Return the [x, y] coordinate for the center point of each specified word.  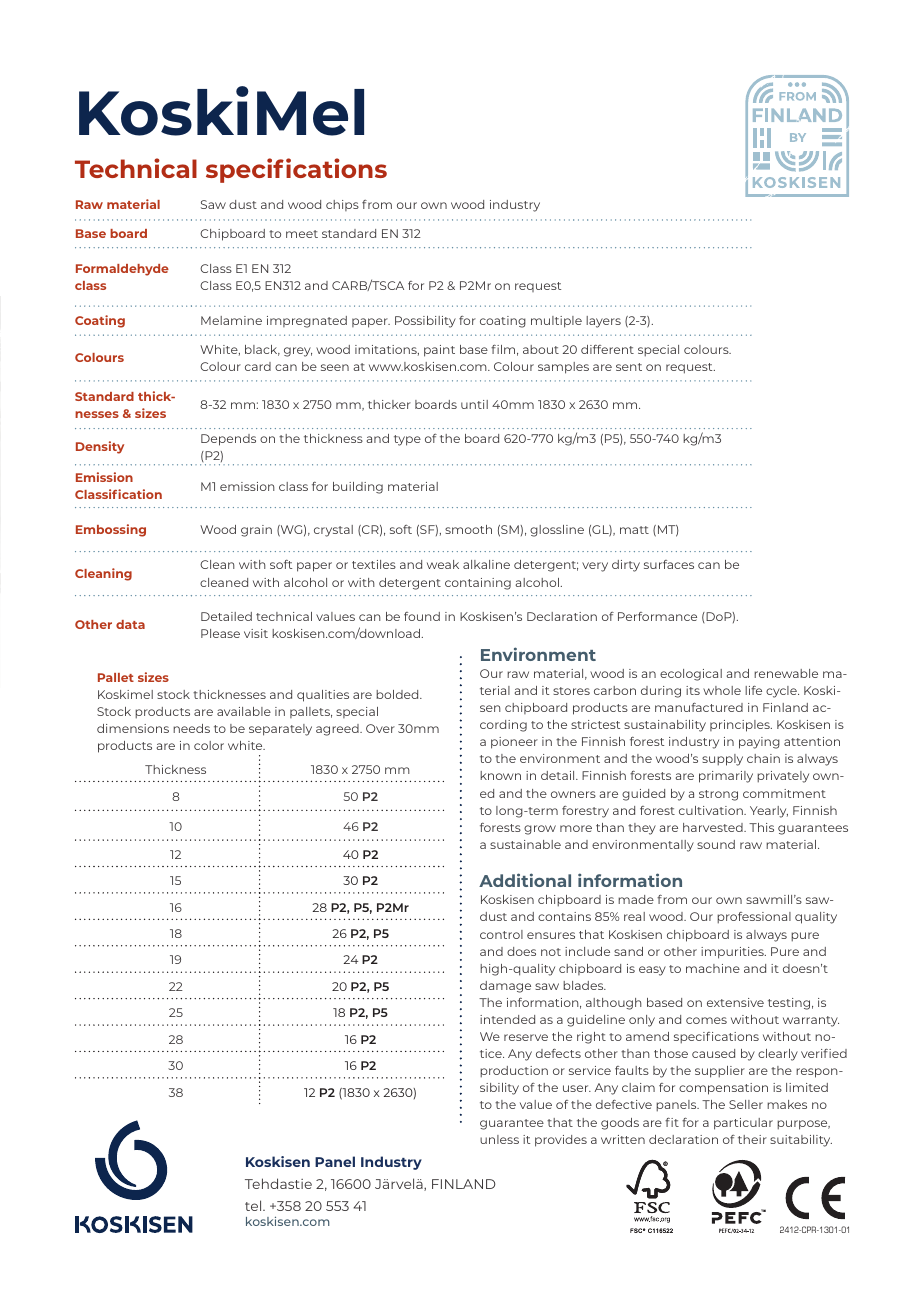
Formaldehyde [122, 270]
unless [499, 1139]
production [514, 1072]
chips [342, 205]
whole [722, 690]
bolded [398, 694]
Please [220, 633]
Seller [746, 1104]
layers [603, 322]
